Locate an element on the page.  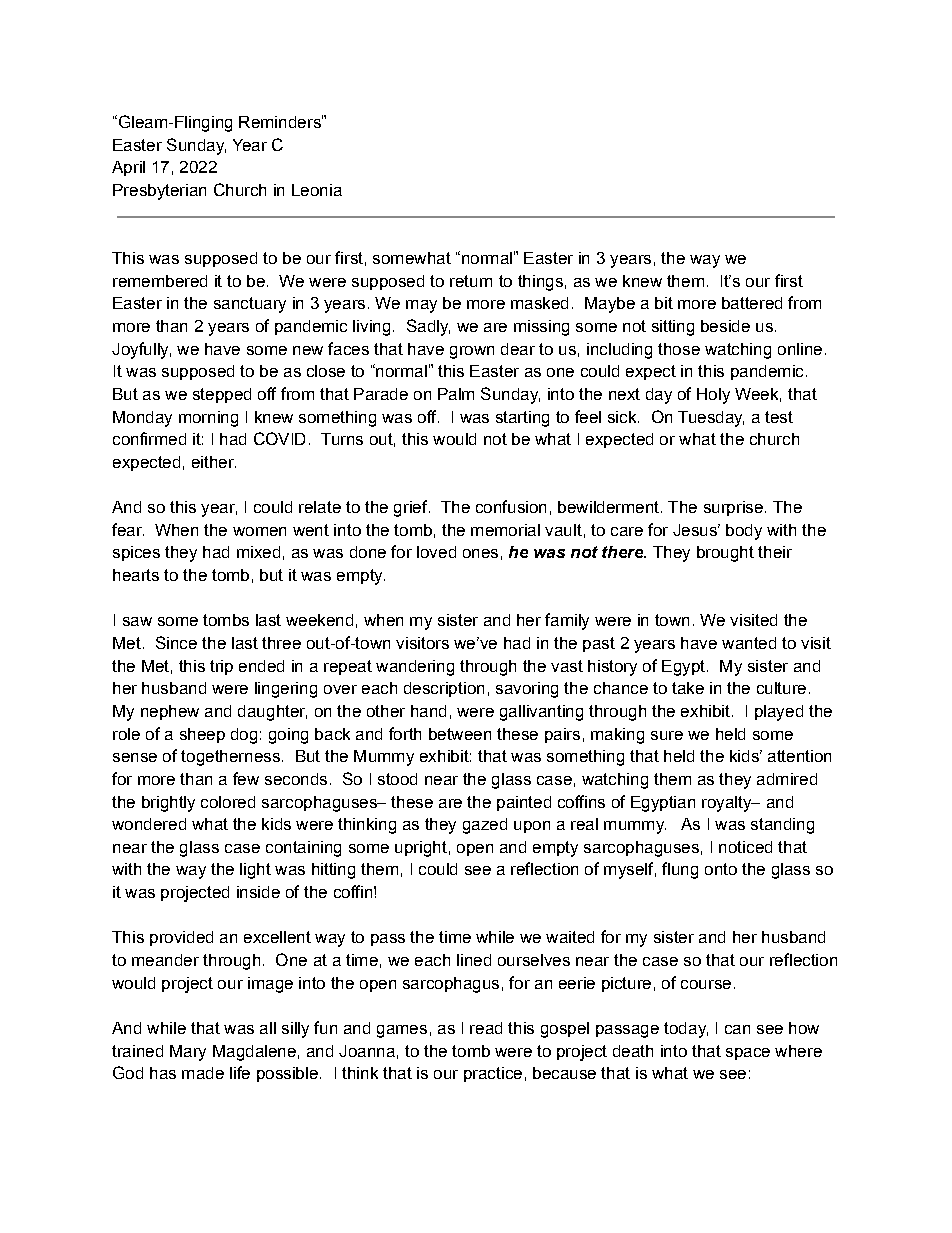
read is located at coordinates (486, 1028).
